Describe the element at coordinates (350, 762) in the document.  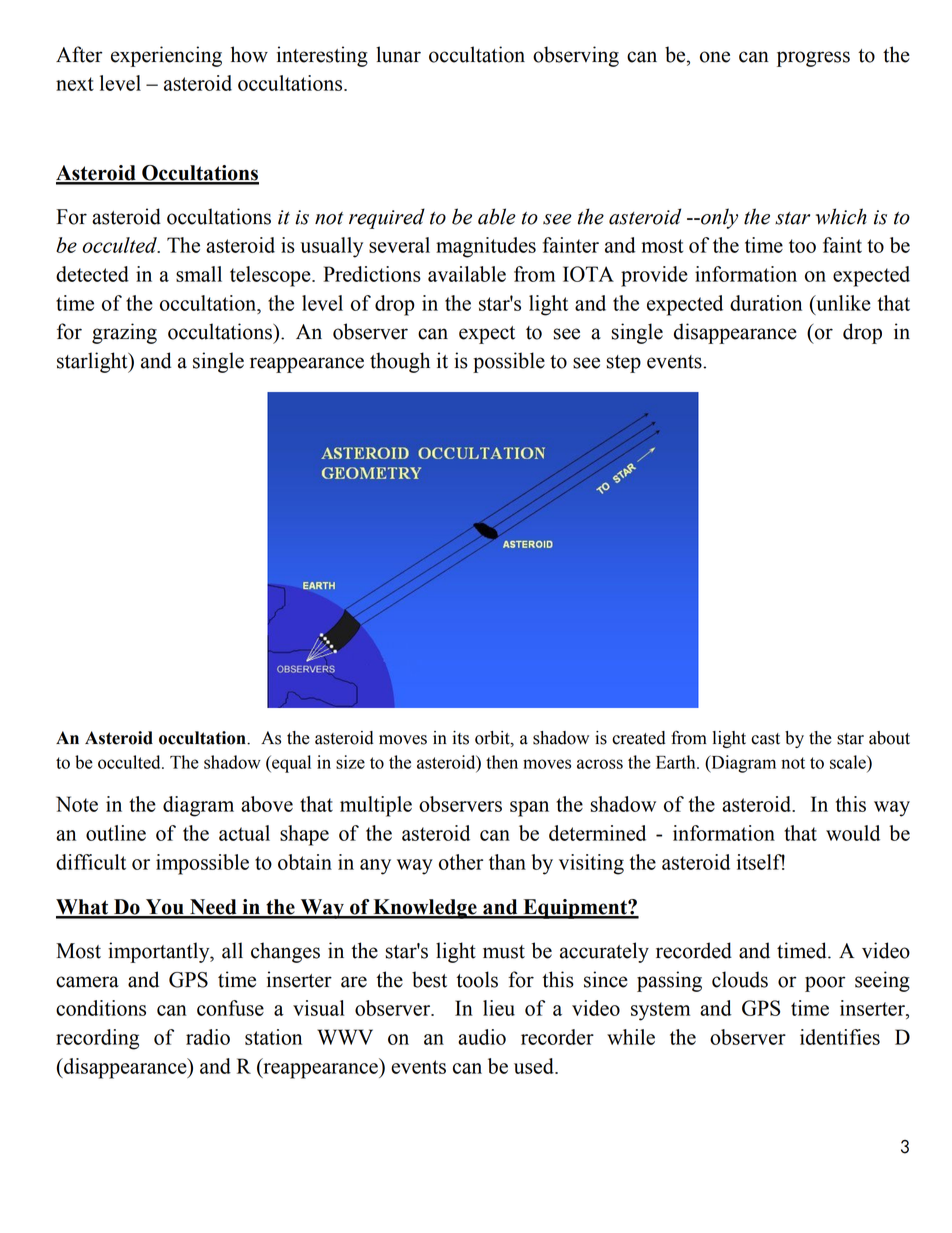
I see `size` at that location.
